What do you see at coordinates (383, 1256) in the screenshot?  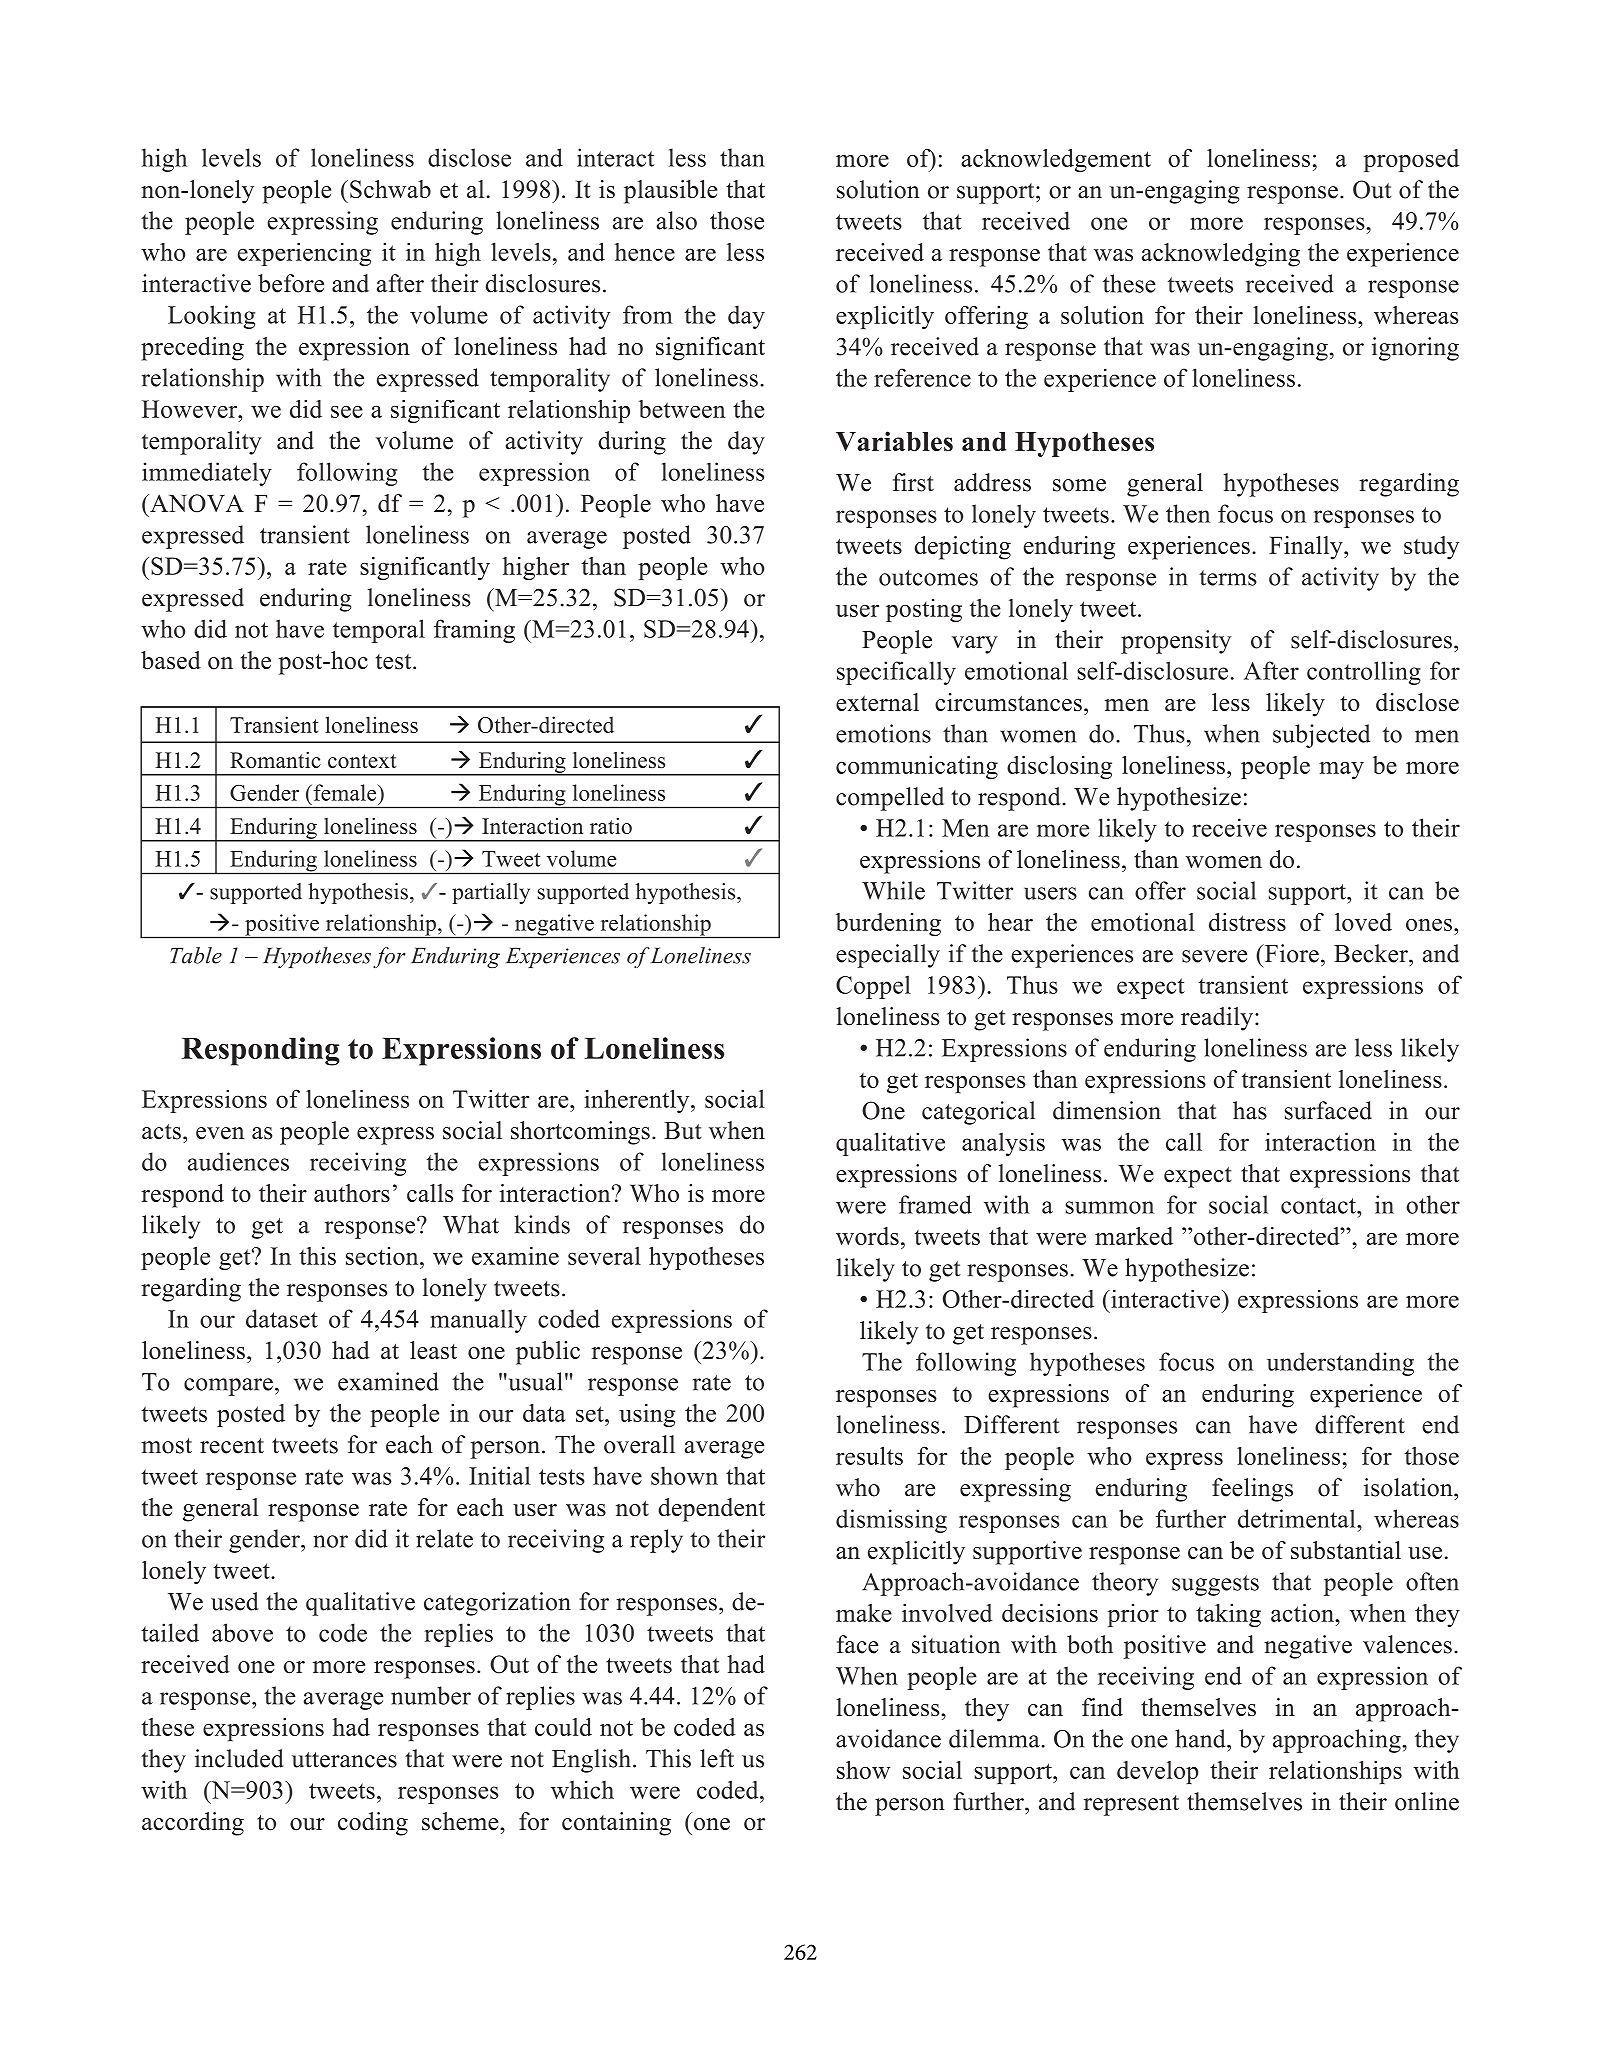 I see `section` at bounding box center [383, 1256].
